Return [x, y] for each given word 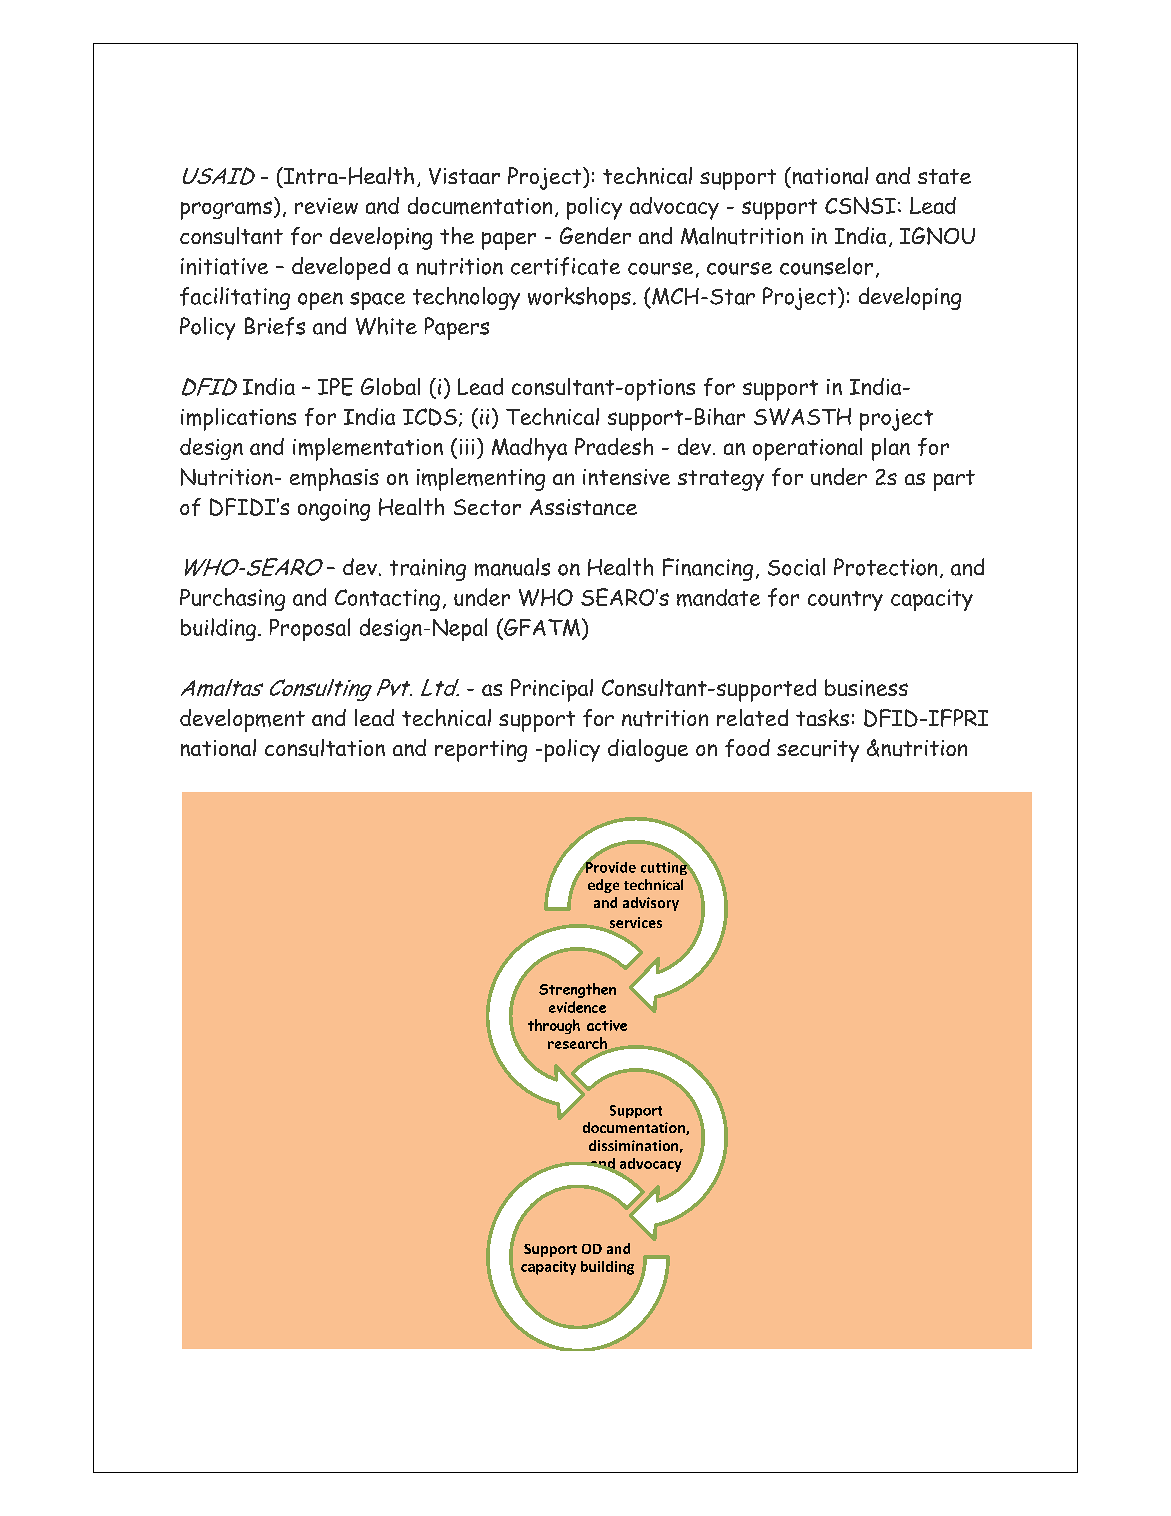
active [607, 1025]
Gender [595, 235]
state [944, 176]
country [845, 601]
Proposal [310, 629]
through [554, 1026]
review [326, 206]
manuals [512, 567]
